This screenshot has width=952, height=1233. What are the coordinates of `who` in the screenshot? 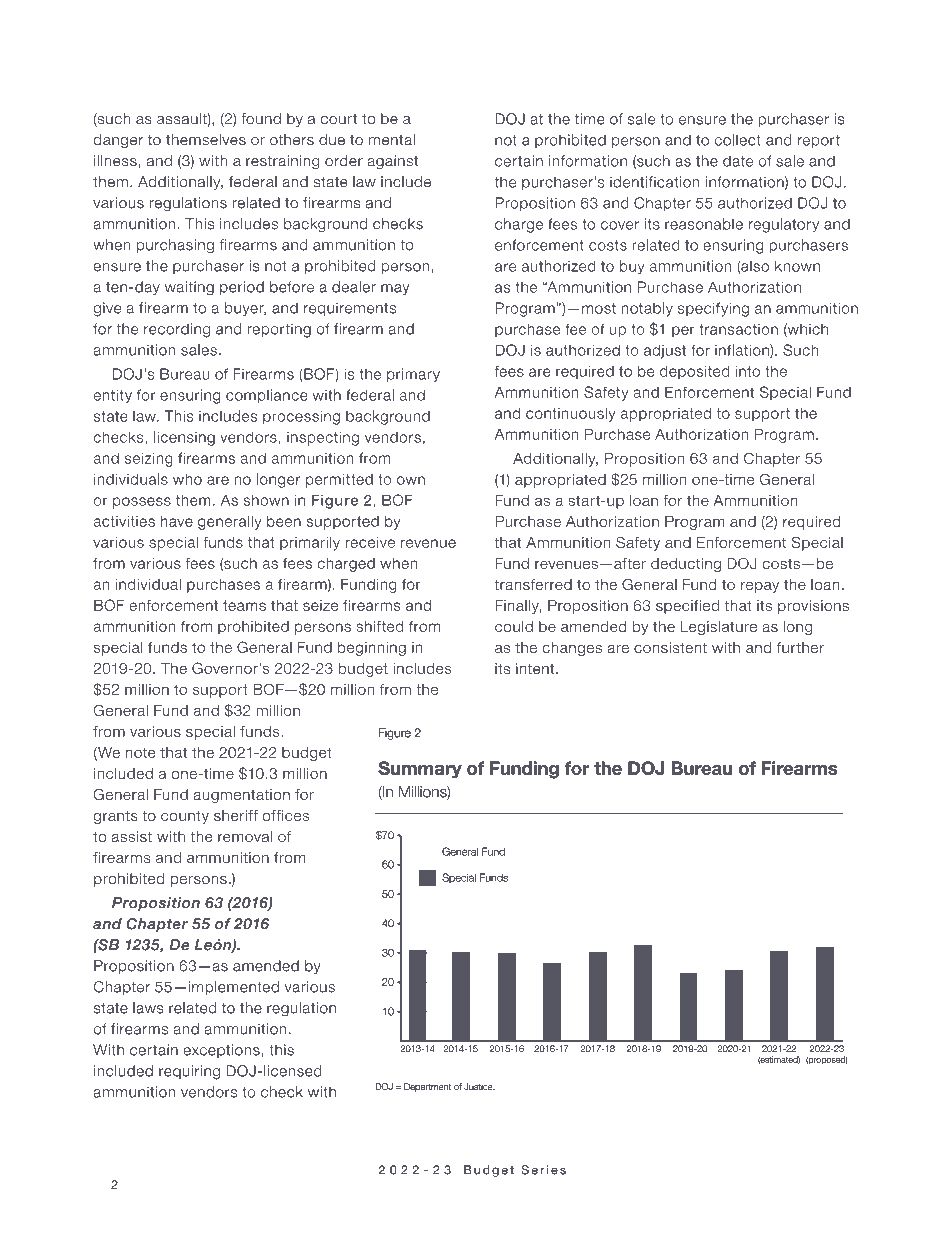 It's located at (187, 479).
